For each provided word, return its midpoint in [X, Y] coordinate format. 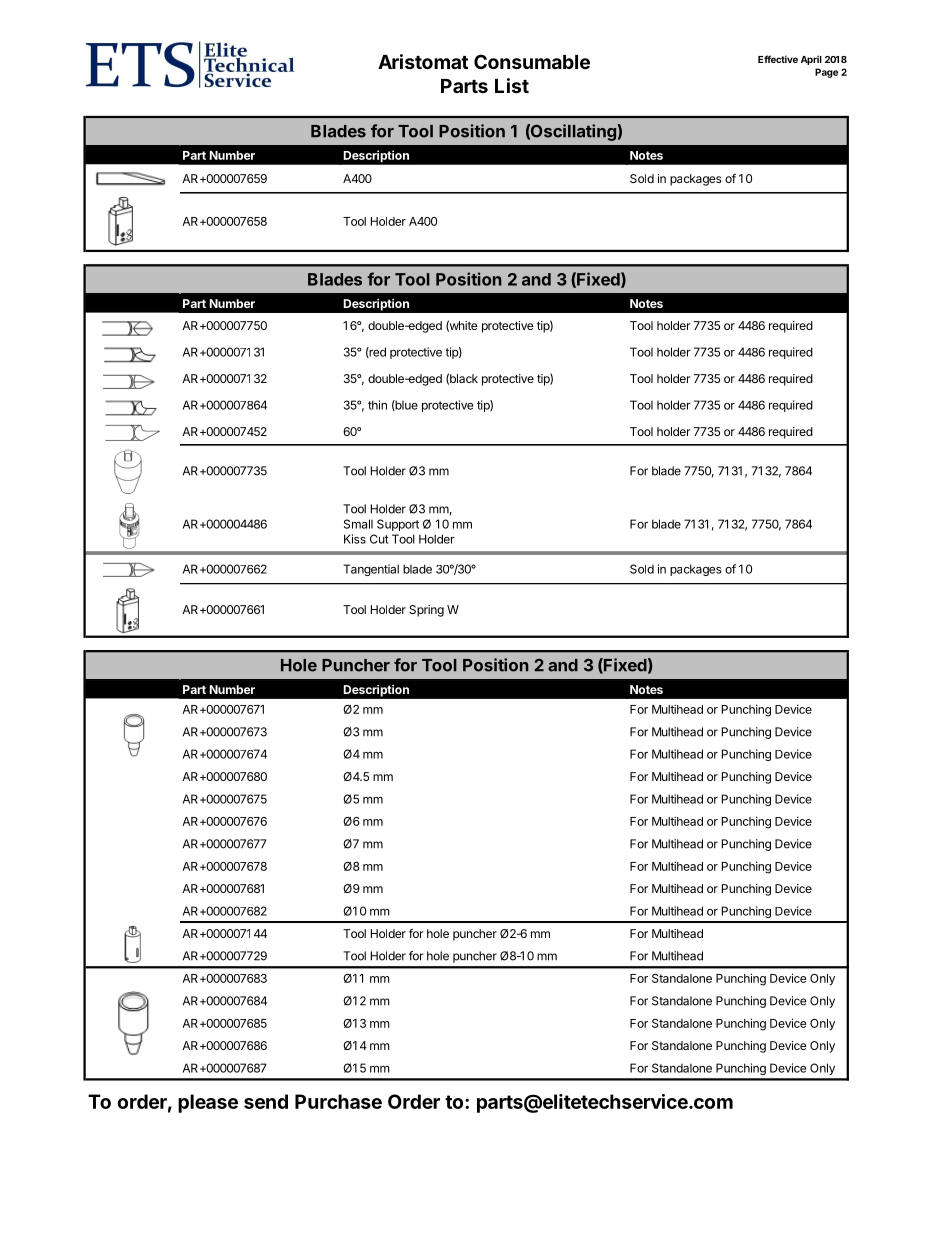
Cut [379, 539]
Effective [778, 59]
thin [377, 405]
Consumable [532, 61]
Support [398, 525]
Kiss [355, 539]
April [811, 60]
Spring [426, 611]
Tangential [371, 570]
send [266, 1101]
